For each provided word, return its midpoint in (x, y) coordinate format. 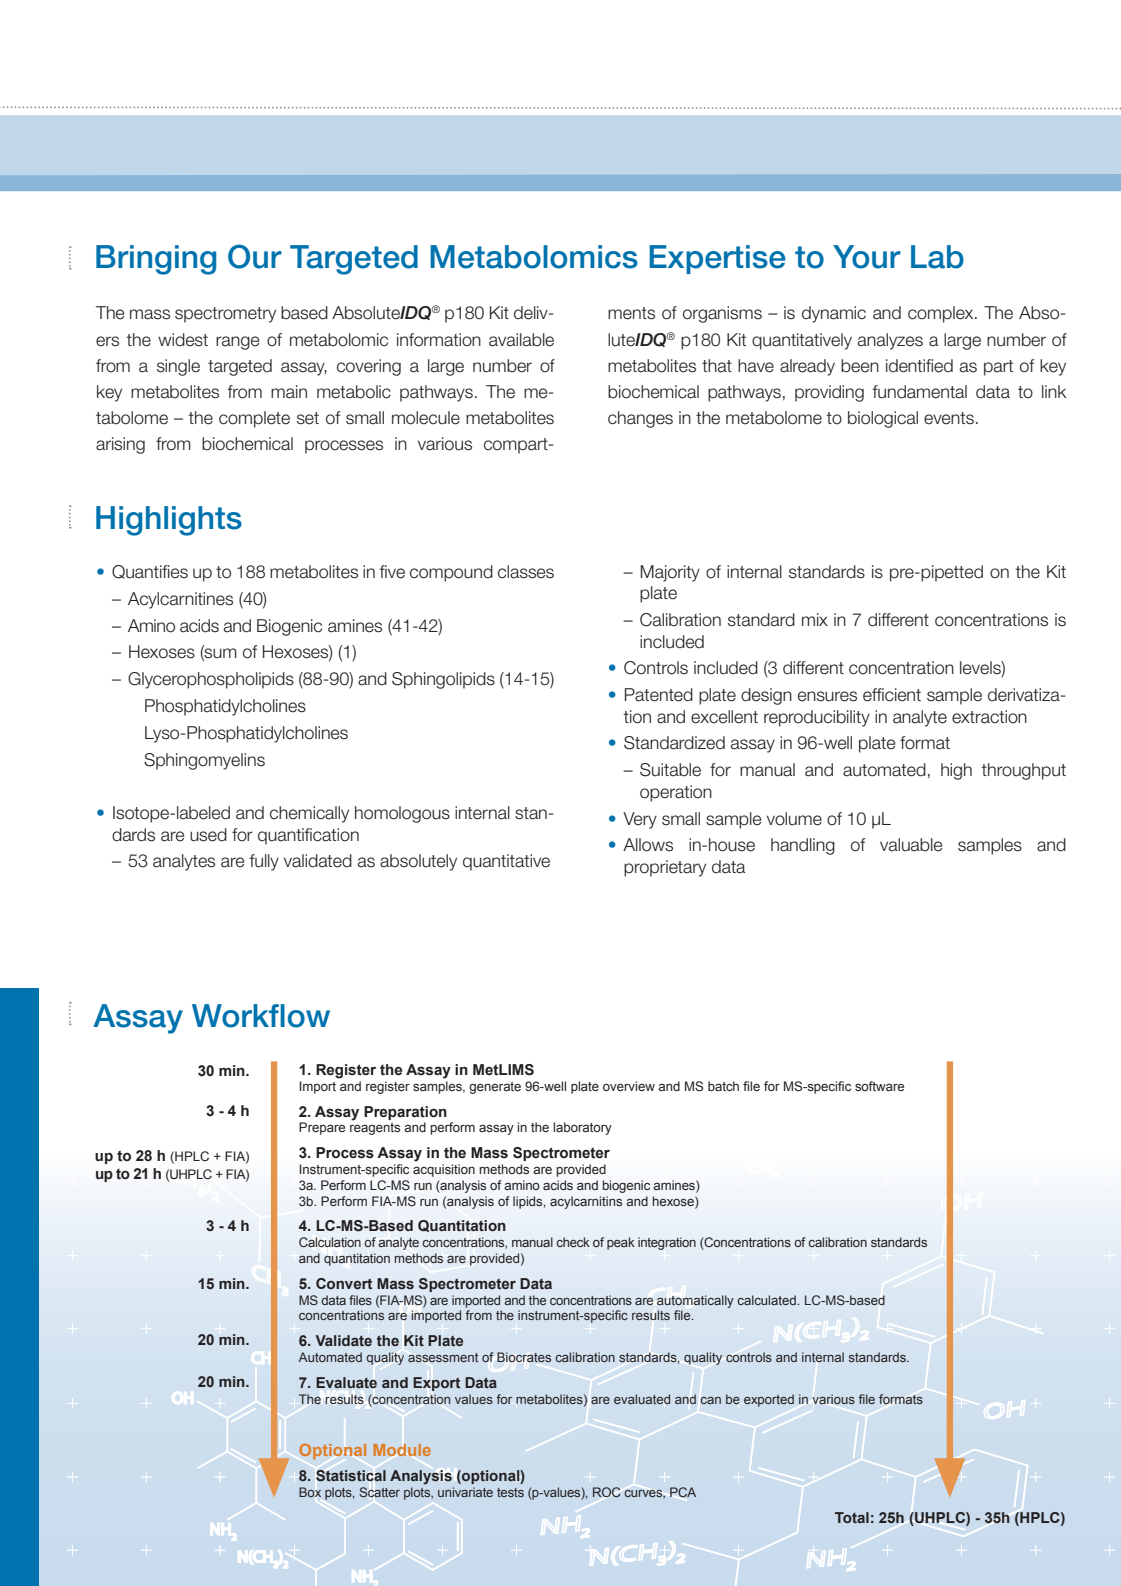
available (521, 340)
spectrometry (225, 315)
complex (942, 314)
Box (310, 1492)
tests (510, 1492)
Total (852, 1517)
